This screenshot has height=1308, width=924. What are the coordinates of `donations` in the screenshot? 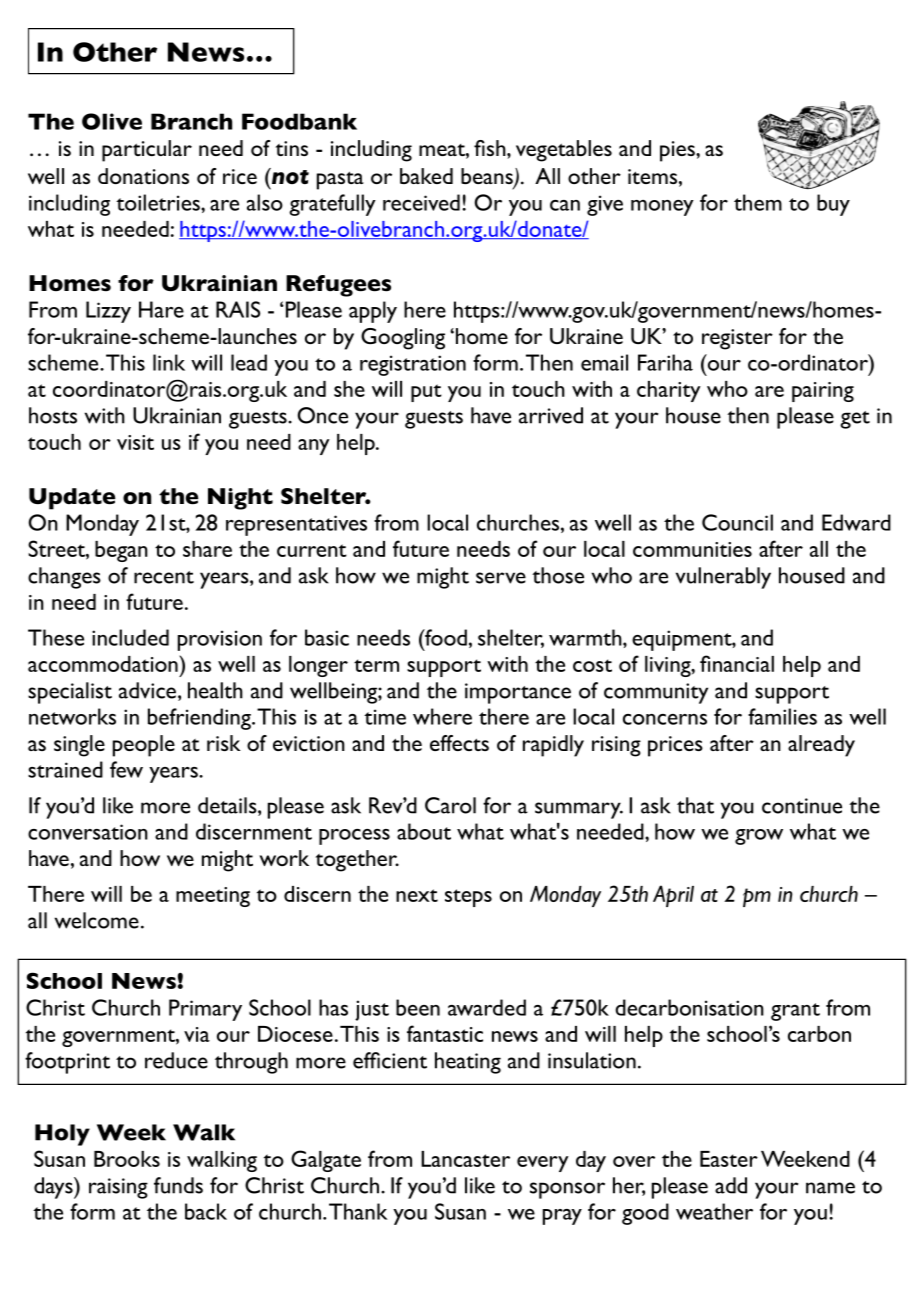 It's located at (143, 176).
